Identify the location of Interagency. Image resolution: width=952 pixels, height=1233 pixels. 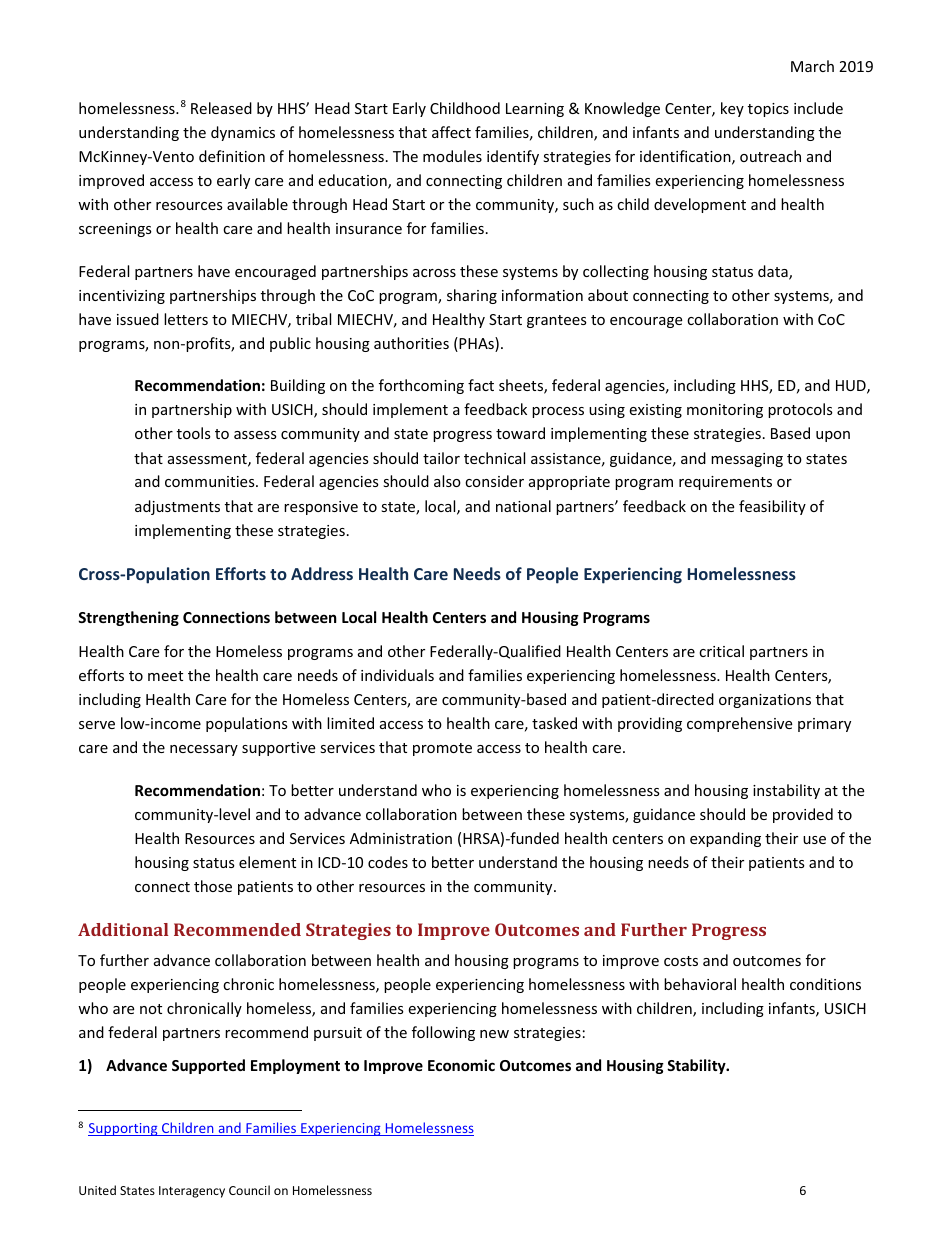
(192, 1192).
